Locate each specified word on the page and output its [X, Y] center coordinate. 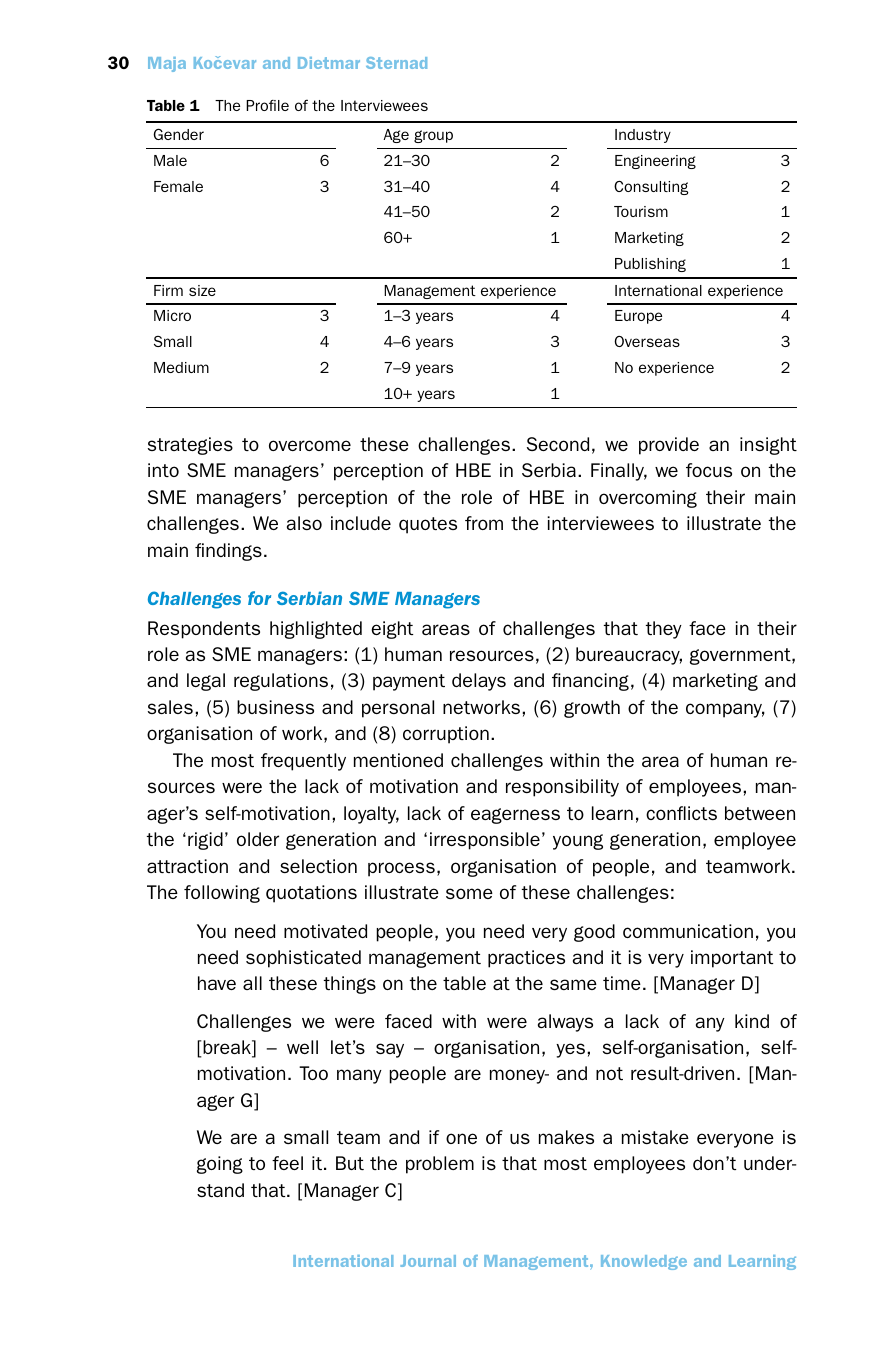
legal [206, 682]
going [220, 1165]
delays [479, 682]
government [741, 656]
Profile [267, 105]
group [433, 136]
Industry [643, 136]
